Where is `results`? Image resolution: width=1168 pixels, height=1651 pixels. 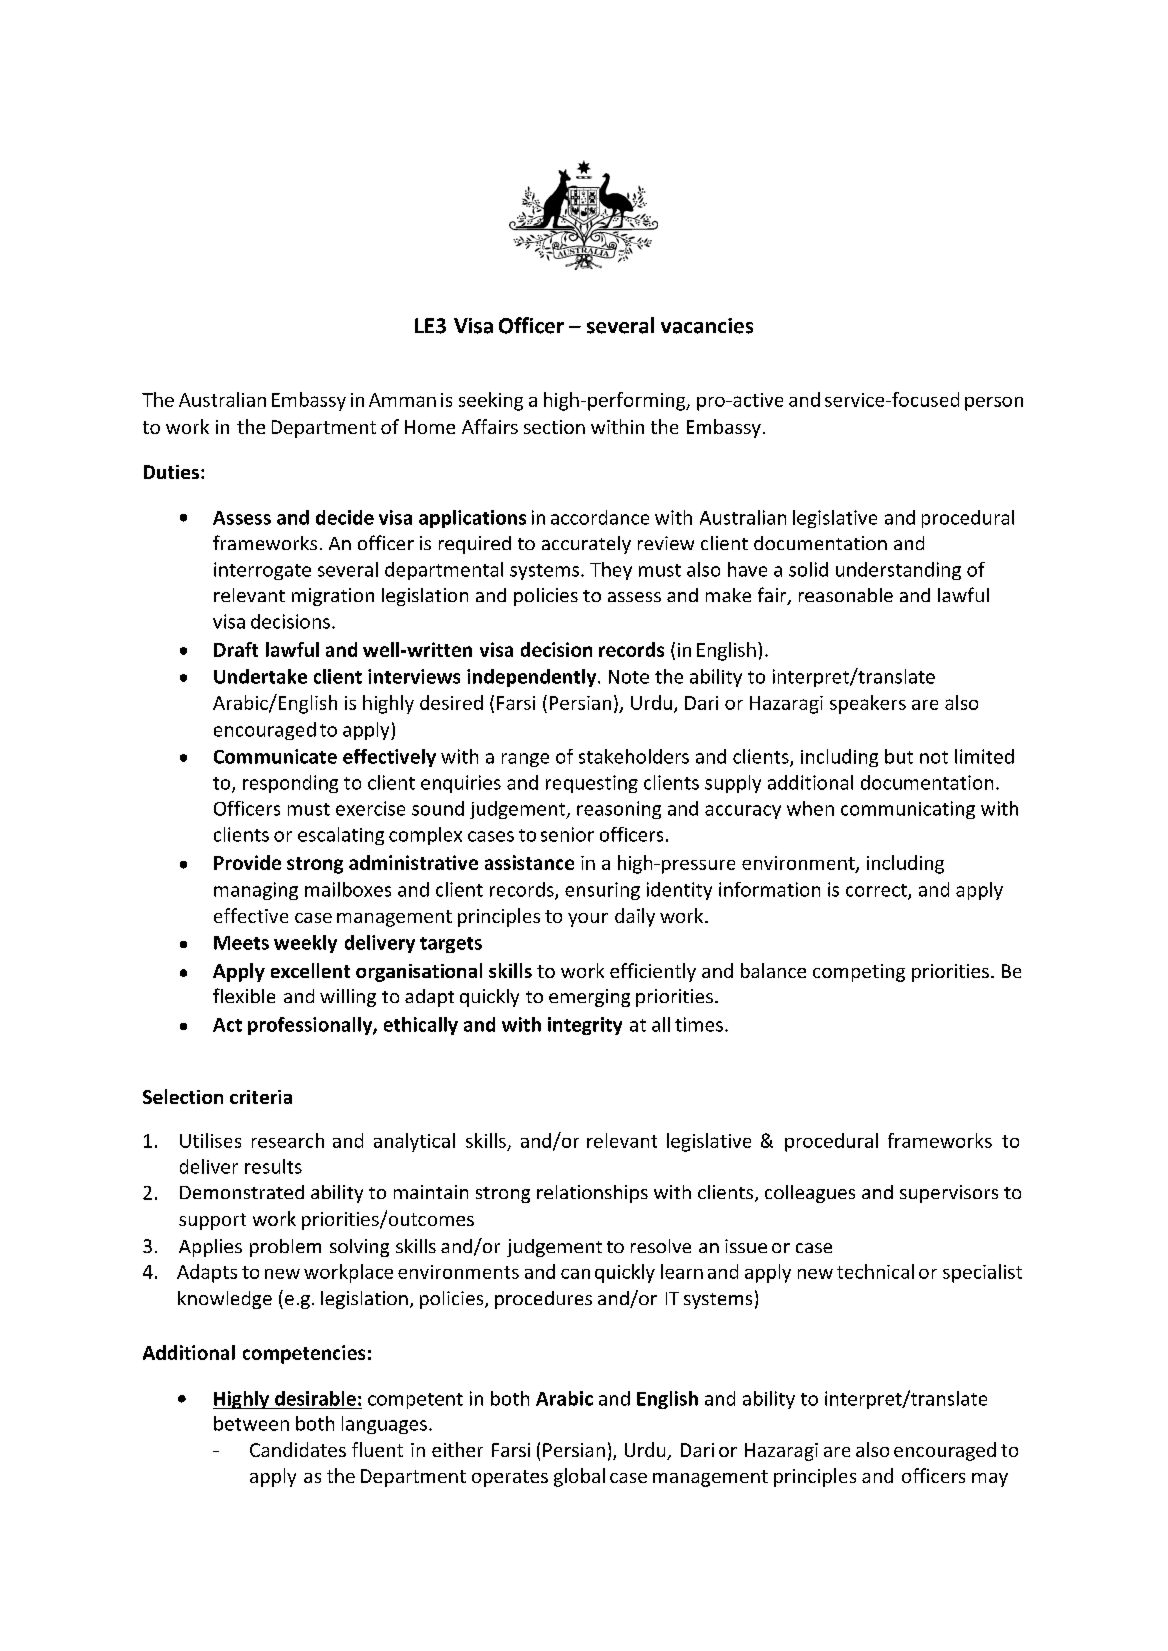 results is located at coordinates (273, 1166).
